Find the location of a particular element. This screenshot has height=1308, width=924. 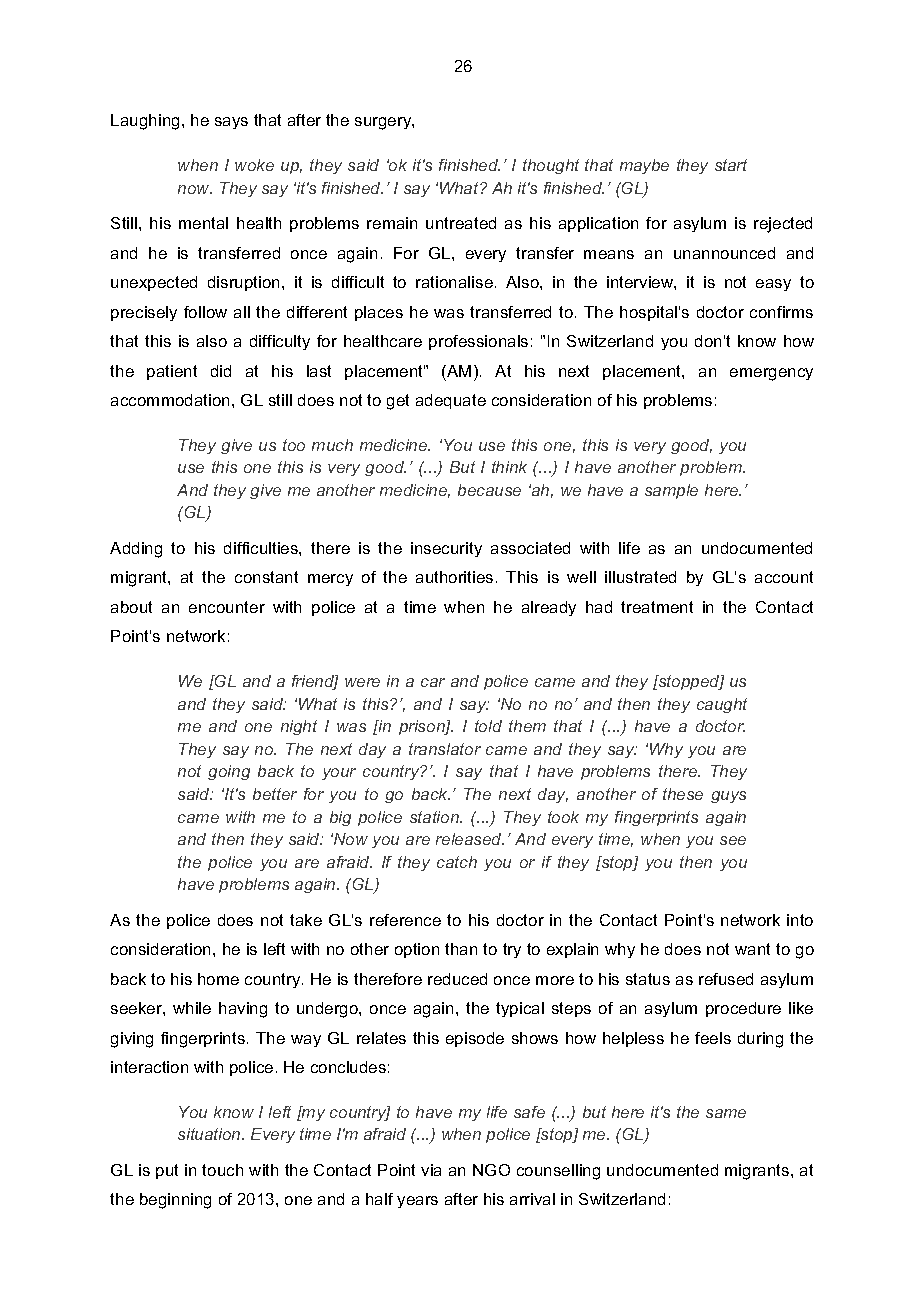

than is located at coordinates (461, 949).
